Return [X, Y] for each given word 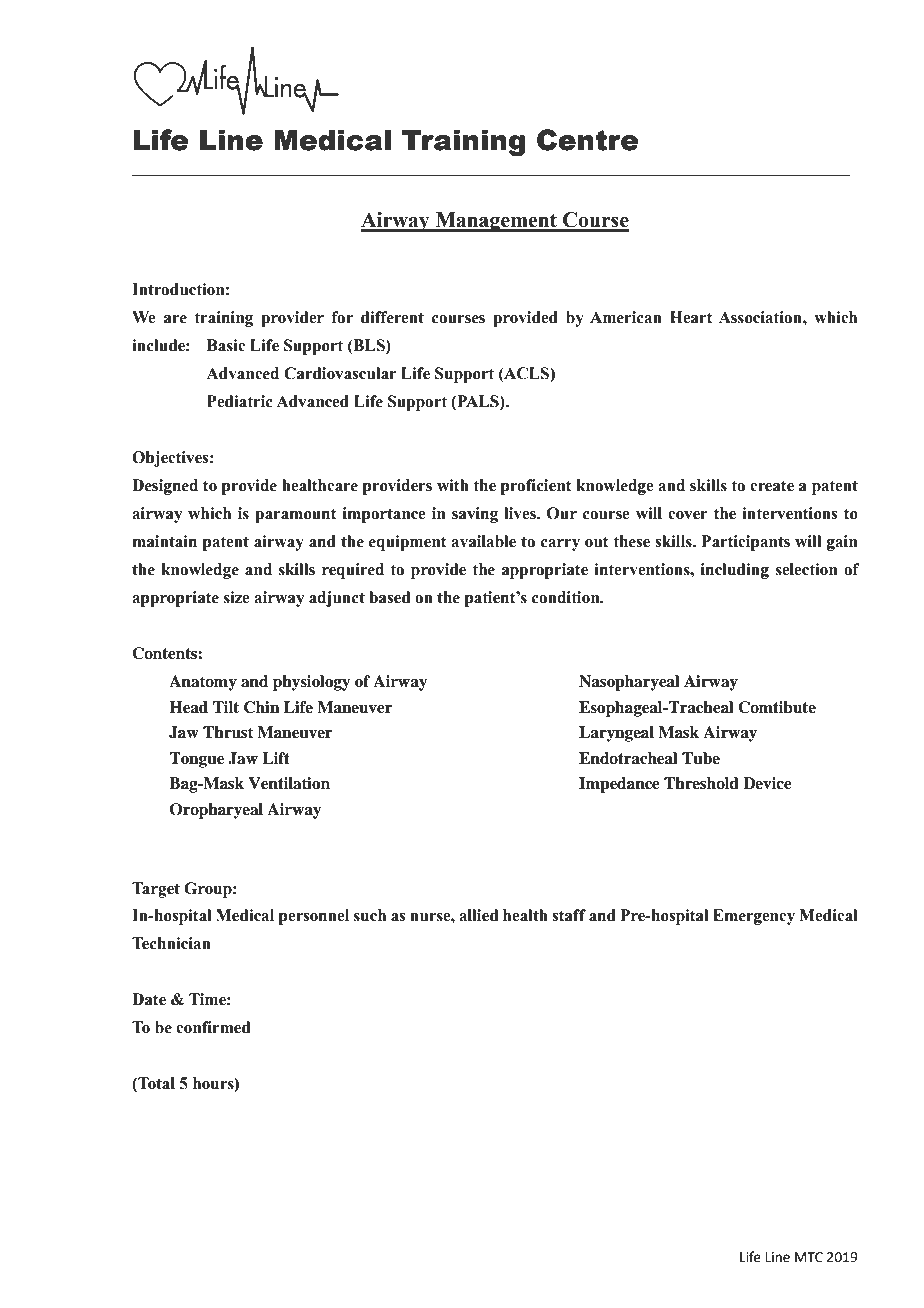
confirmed [213, 1027]
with [453, 485]
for [342, 317]
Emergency [754, 917]
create [772, 486]
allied [479, 915]
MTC [809, 1257]
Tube [701, 758]
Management [496, 222]
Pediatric [240, 401]
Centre [587, 140]
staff [569, 915]
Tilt [226, 707]
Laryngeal [616, 734]
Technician [171, 943]
